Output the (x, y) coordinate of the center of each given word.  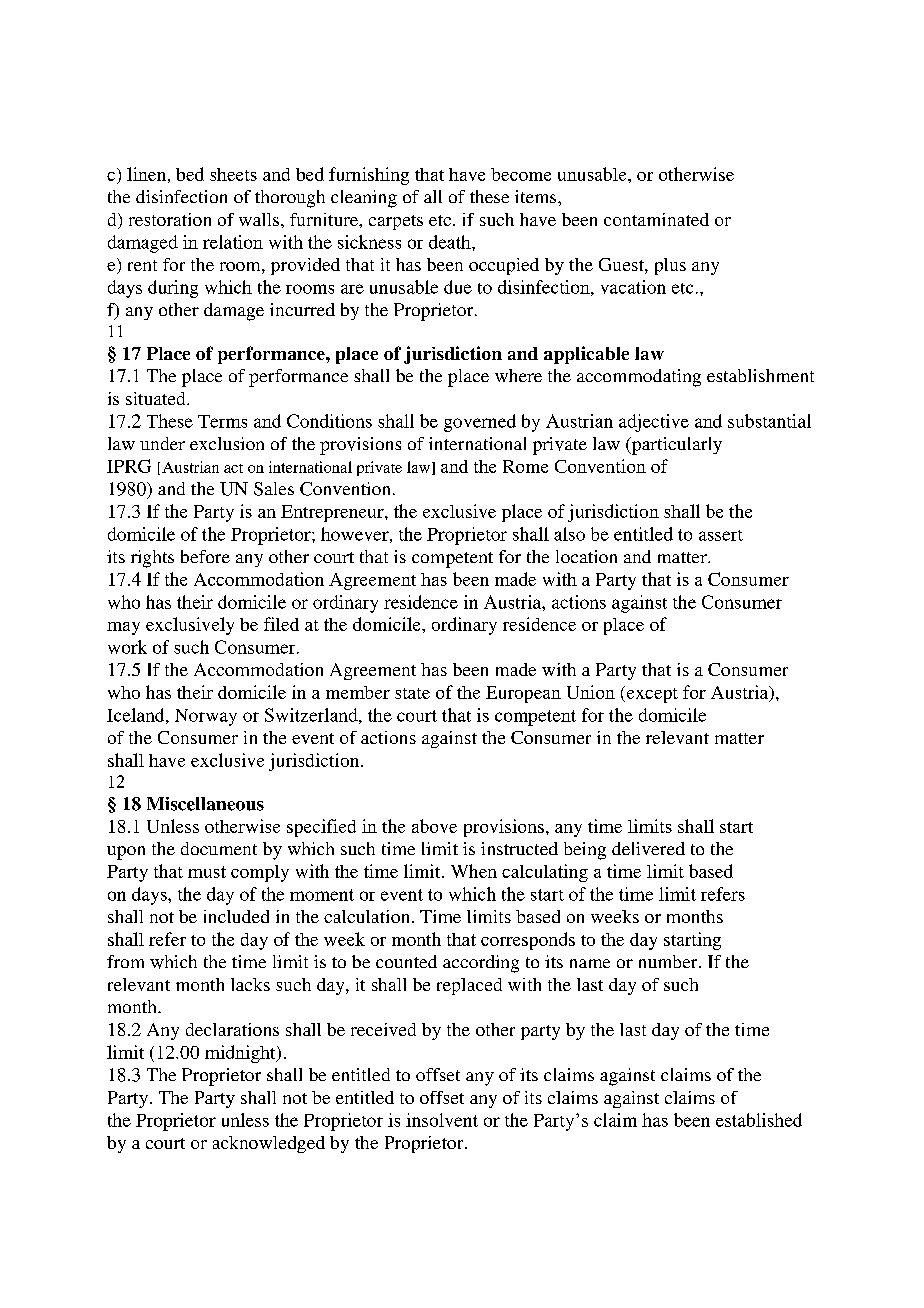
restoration (170, 219)
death (451, 242)
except (651, 694)
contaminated (656, 219)
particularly (676, 446)
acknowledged (269, 1144)
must (207, 872)
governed (480, 423)
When (474, 871)
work (127, 647)
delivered (648, 848)
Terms (222, 421)
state (412, 693)
